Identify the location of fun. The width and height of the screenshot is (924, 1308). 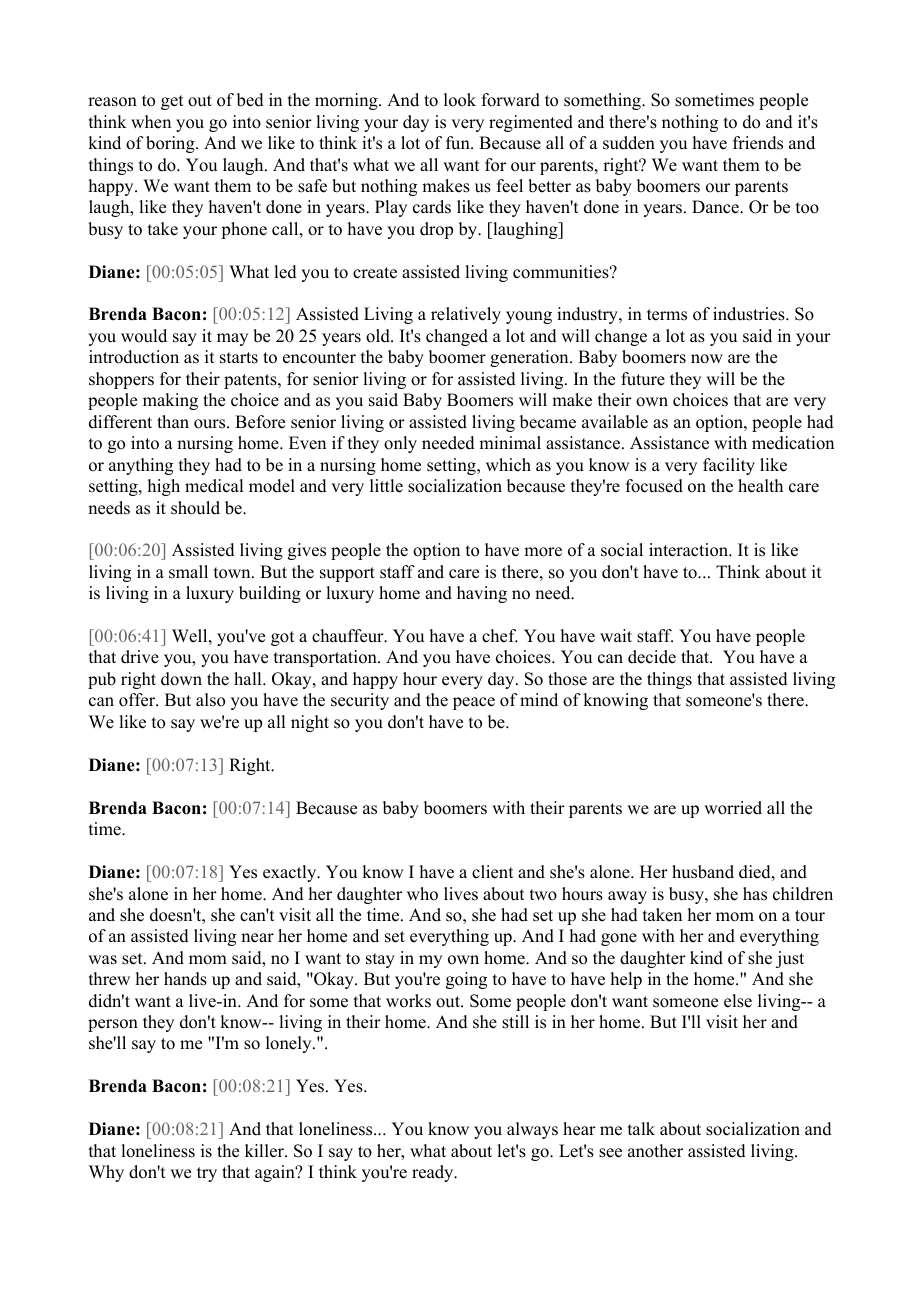
(459, 143).
